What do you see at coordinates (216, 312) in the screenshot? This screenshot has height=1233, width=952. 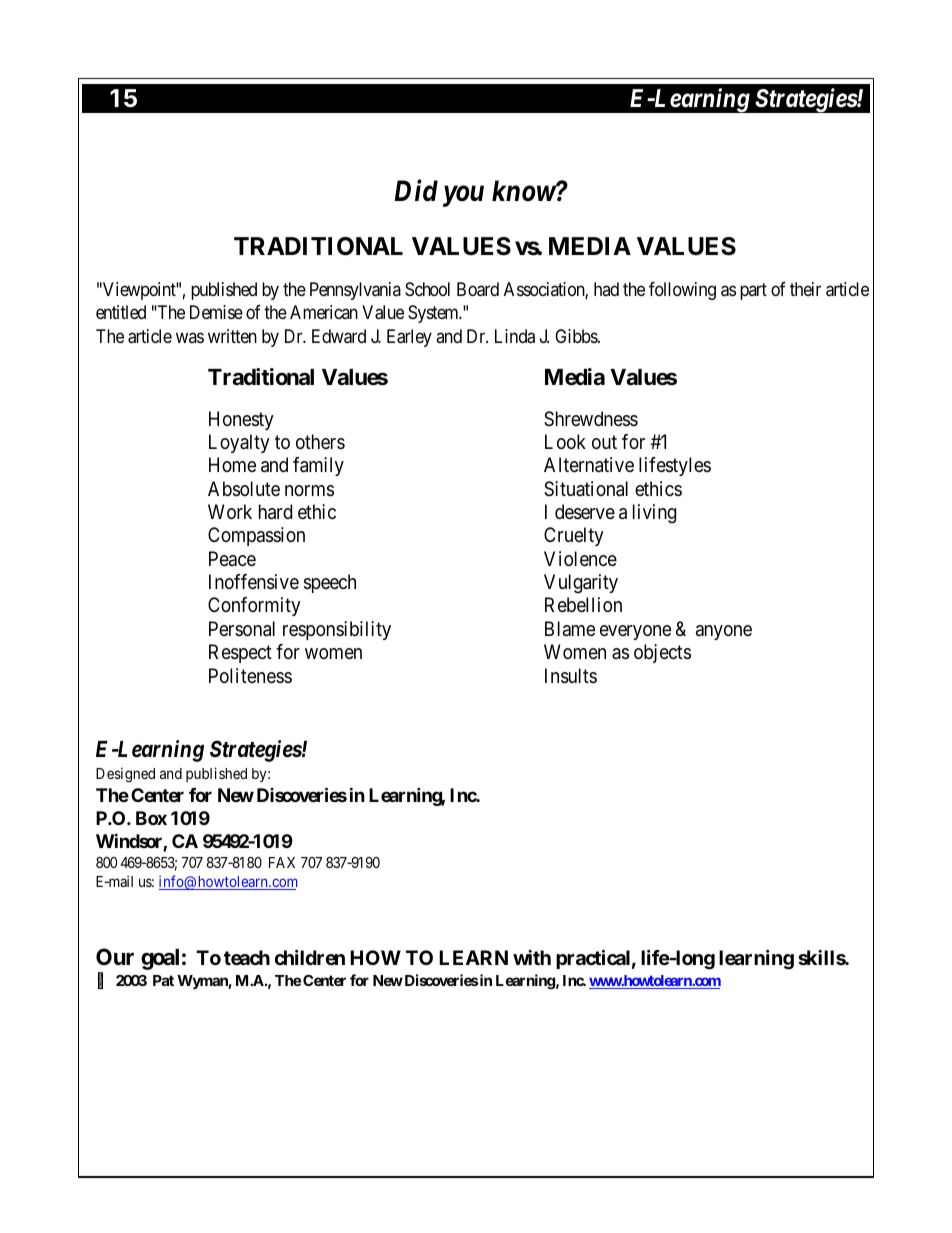 I see `Demise` at bounding box center [216, 312].
